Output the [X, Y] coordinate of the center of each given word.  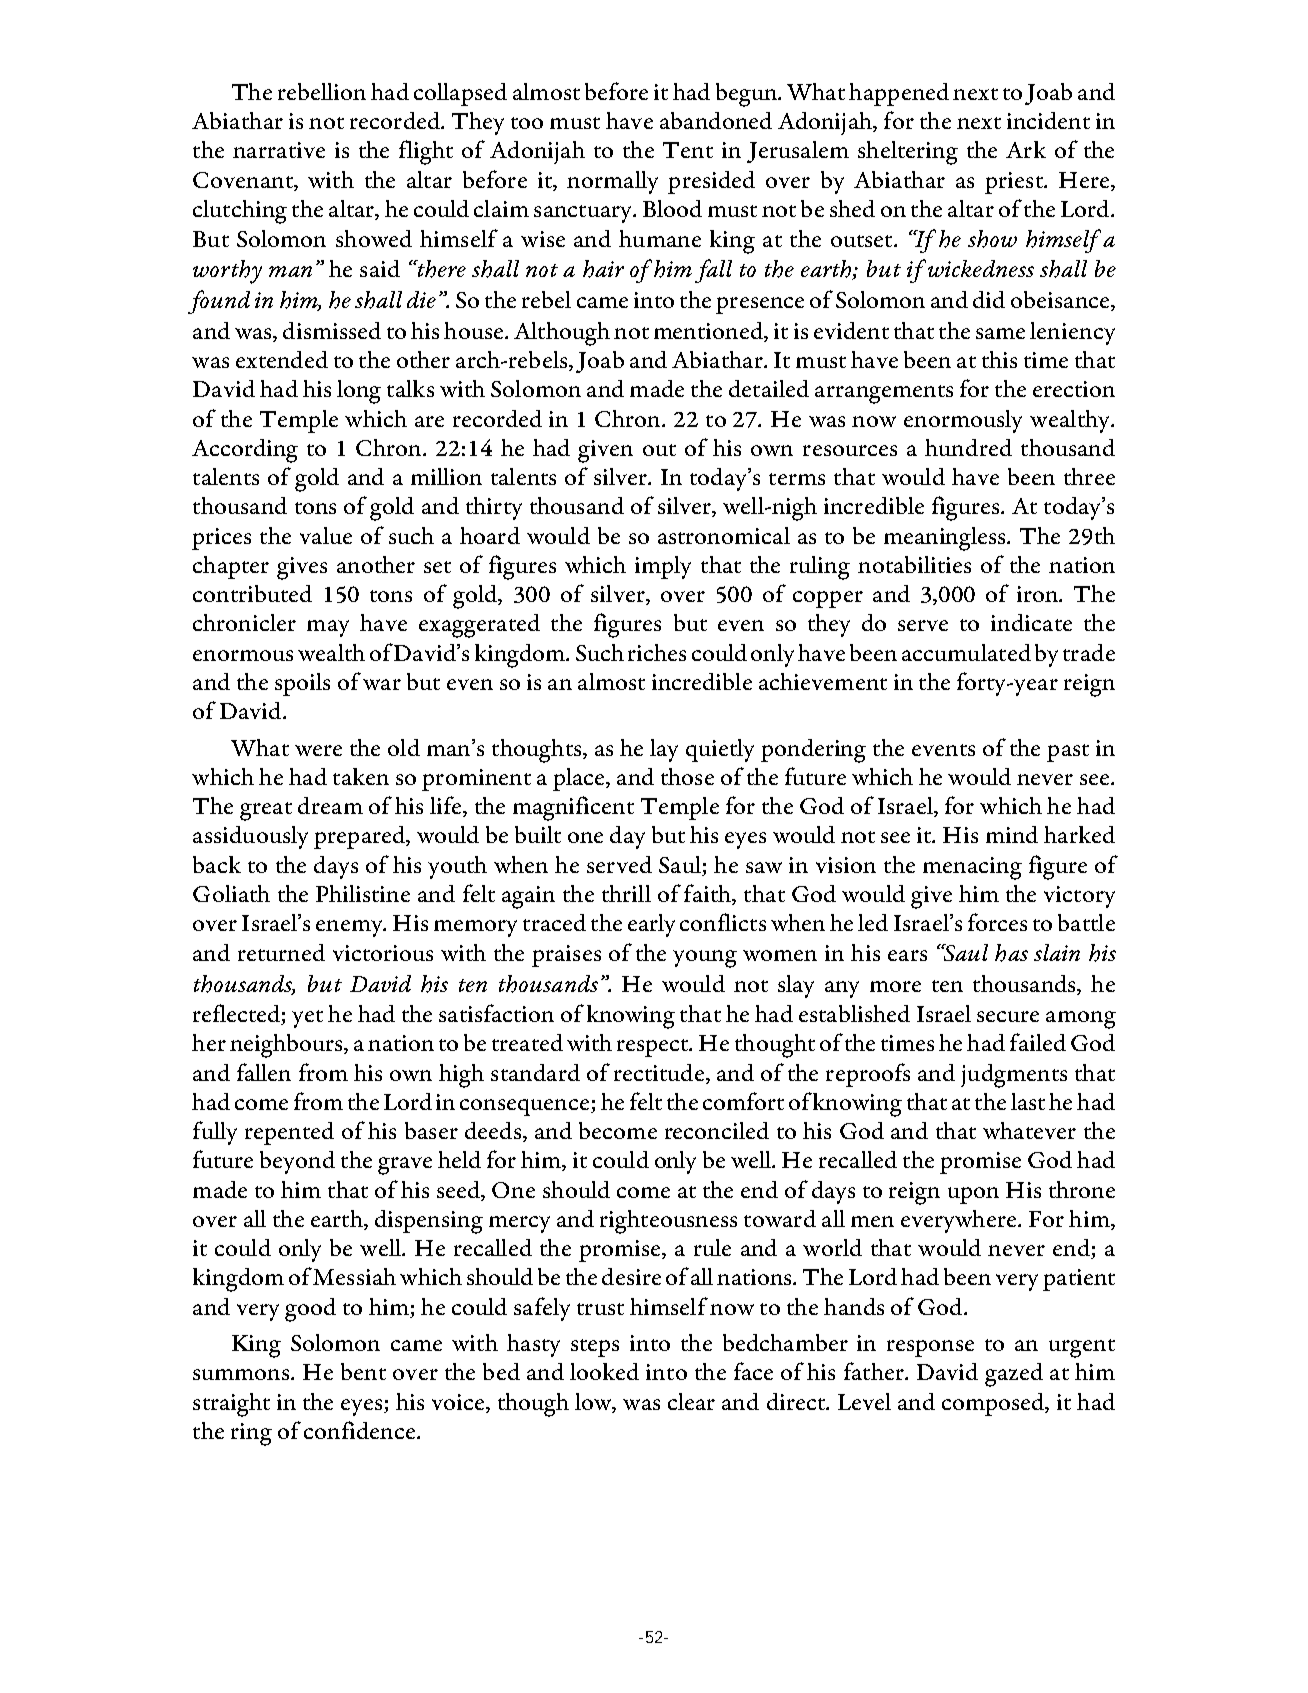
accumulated [966, 652]
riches [657, 652]
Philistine [363, 893]
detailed [769, 388]
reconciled [717, 1130]
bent [363, 1371]
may [328, 628]
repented [289, 1133]
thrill [626, 893]
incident [1048, 120]
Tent [688, 150]
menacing [972, 868]
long [359, 392]
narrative [279, 150]
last [1028, 1101]
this [999, 359]
